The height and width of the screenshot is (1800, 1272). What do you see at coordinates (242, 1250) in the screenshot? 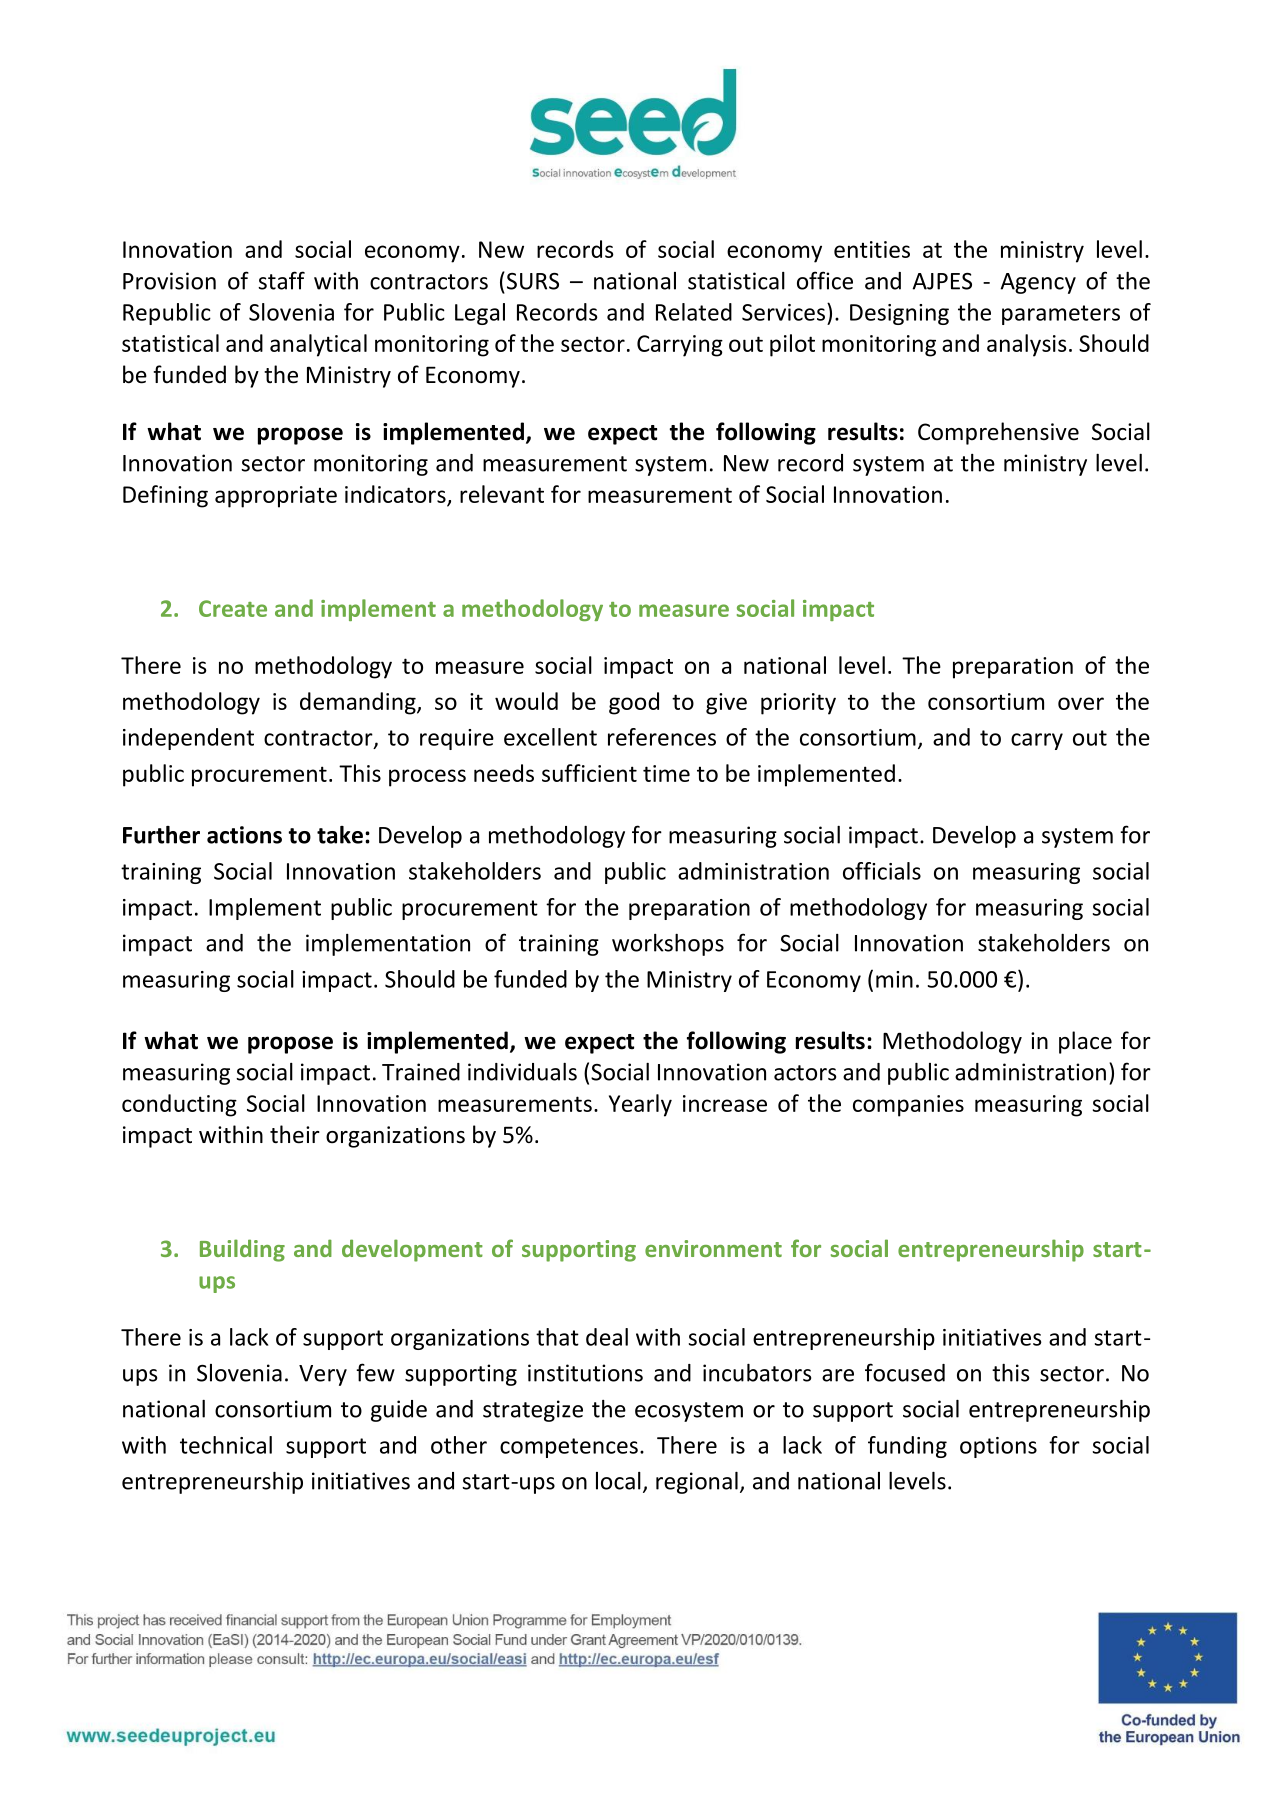
I see `Building` at bounding box center [242, 1250].
